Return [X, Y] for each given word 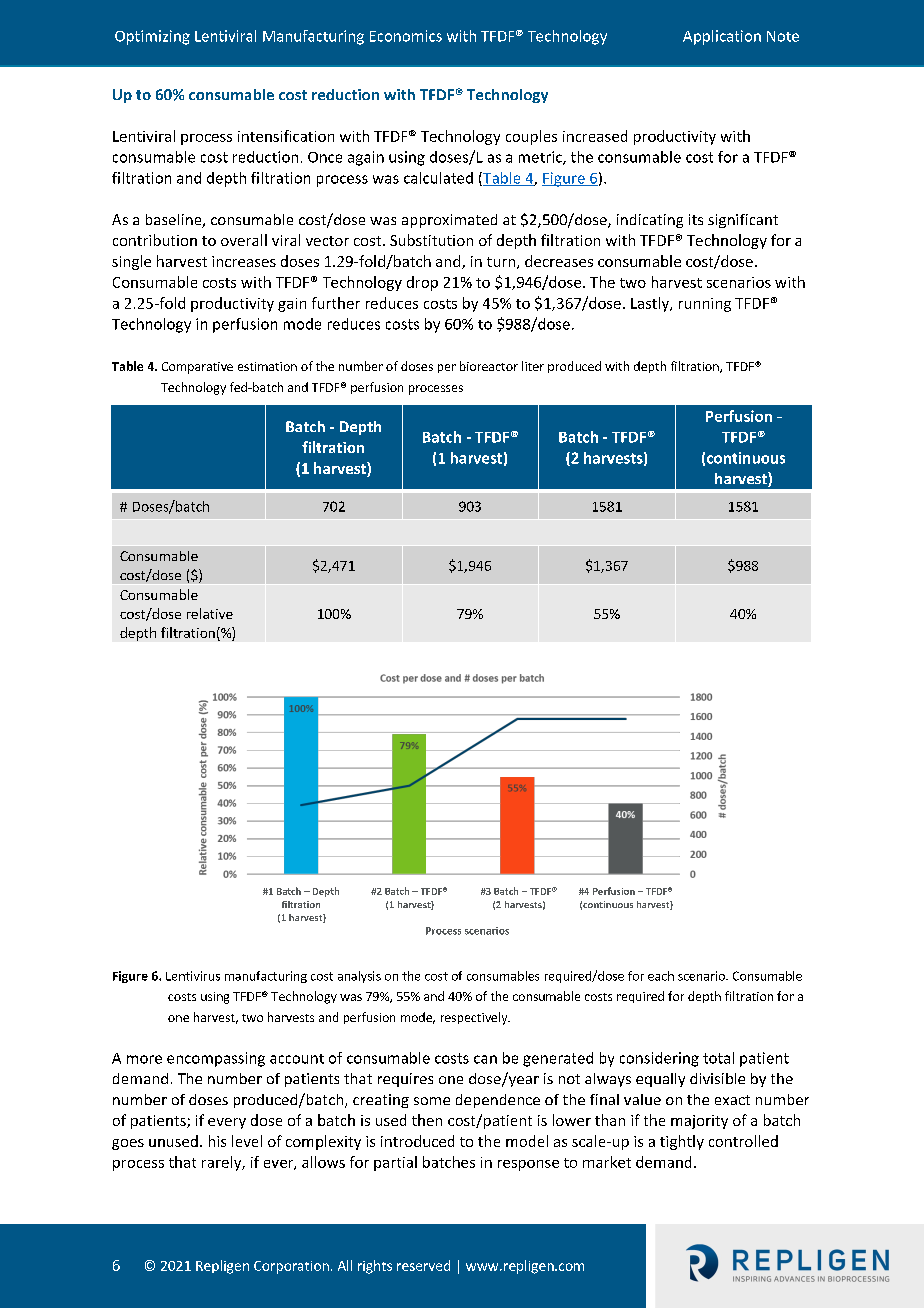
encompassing [216, 1059]
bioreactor [489, 366]
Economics [406, 36]
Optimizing [152, 37]
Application [722, 37]
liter [533, 366]
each [661, 976]
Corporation [291, 1267]
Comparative [197, 368]
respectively [475, 1018]
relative [210, 613]
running [705, 305]
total [718, 1058]
